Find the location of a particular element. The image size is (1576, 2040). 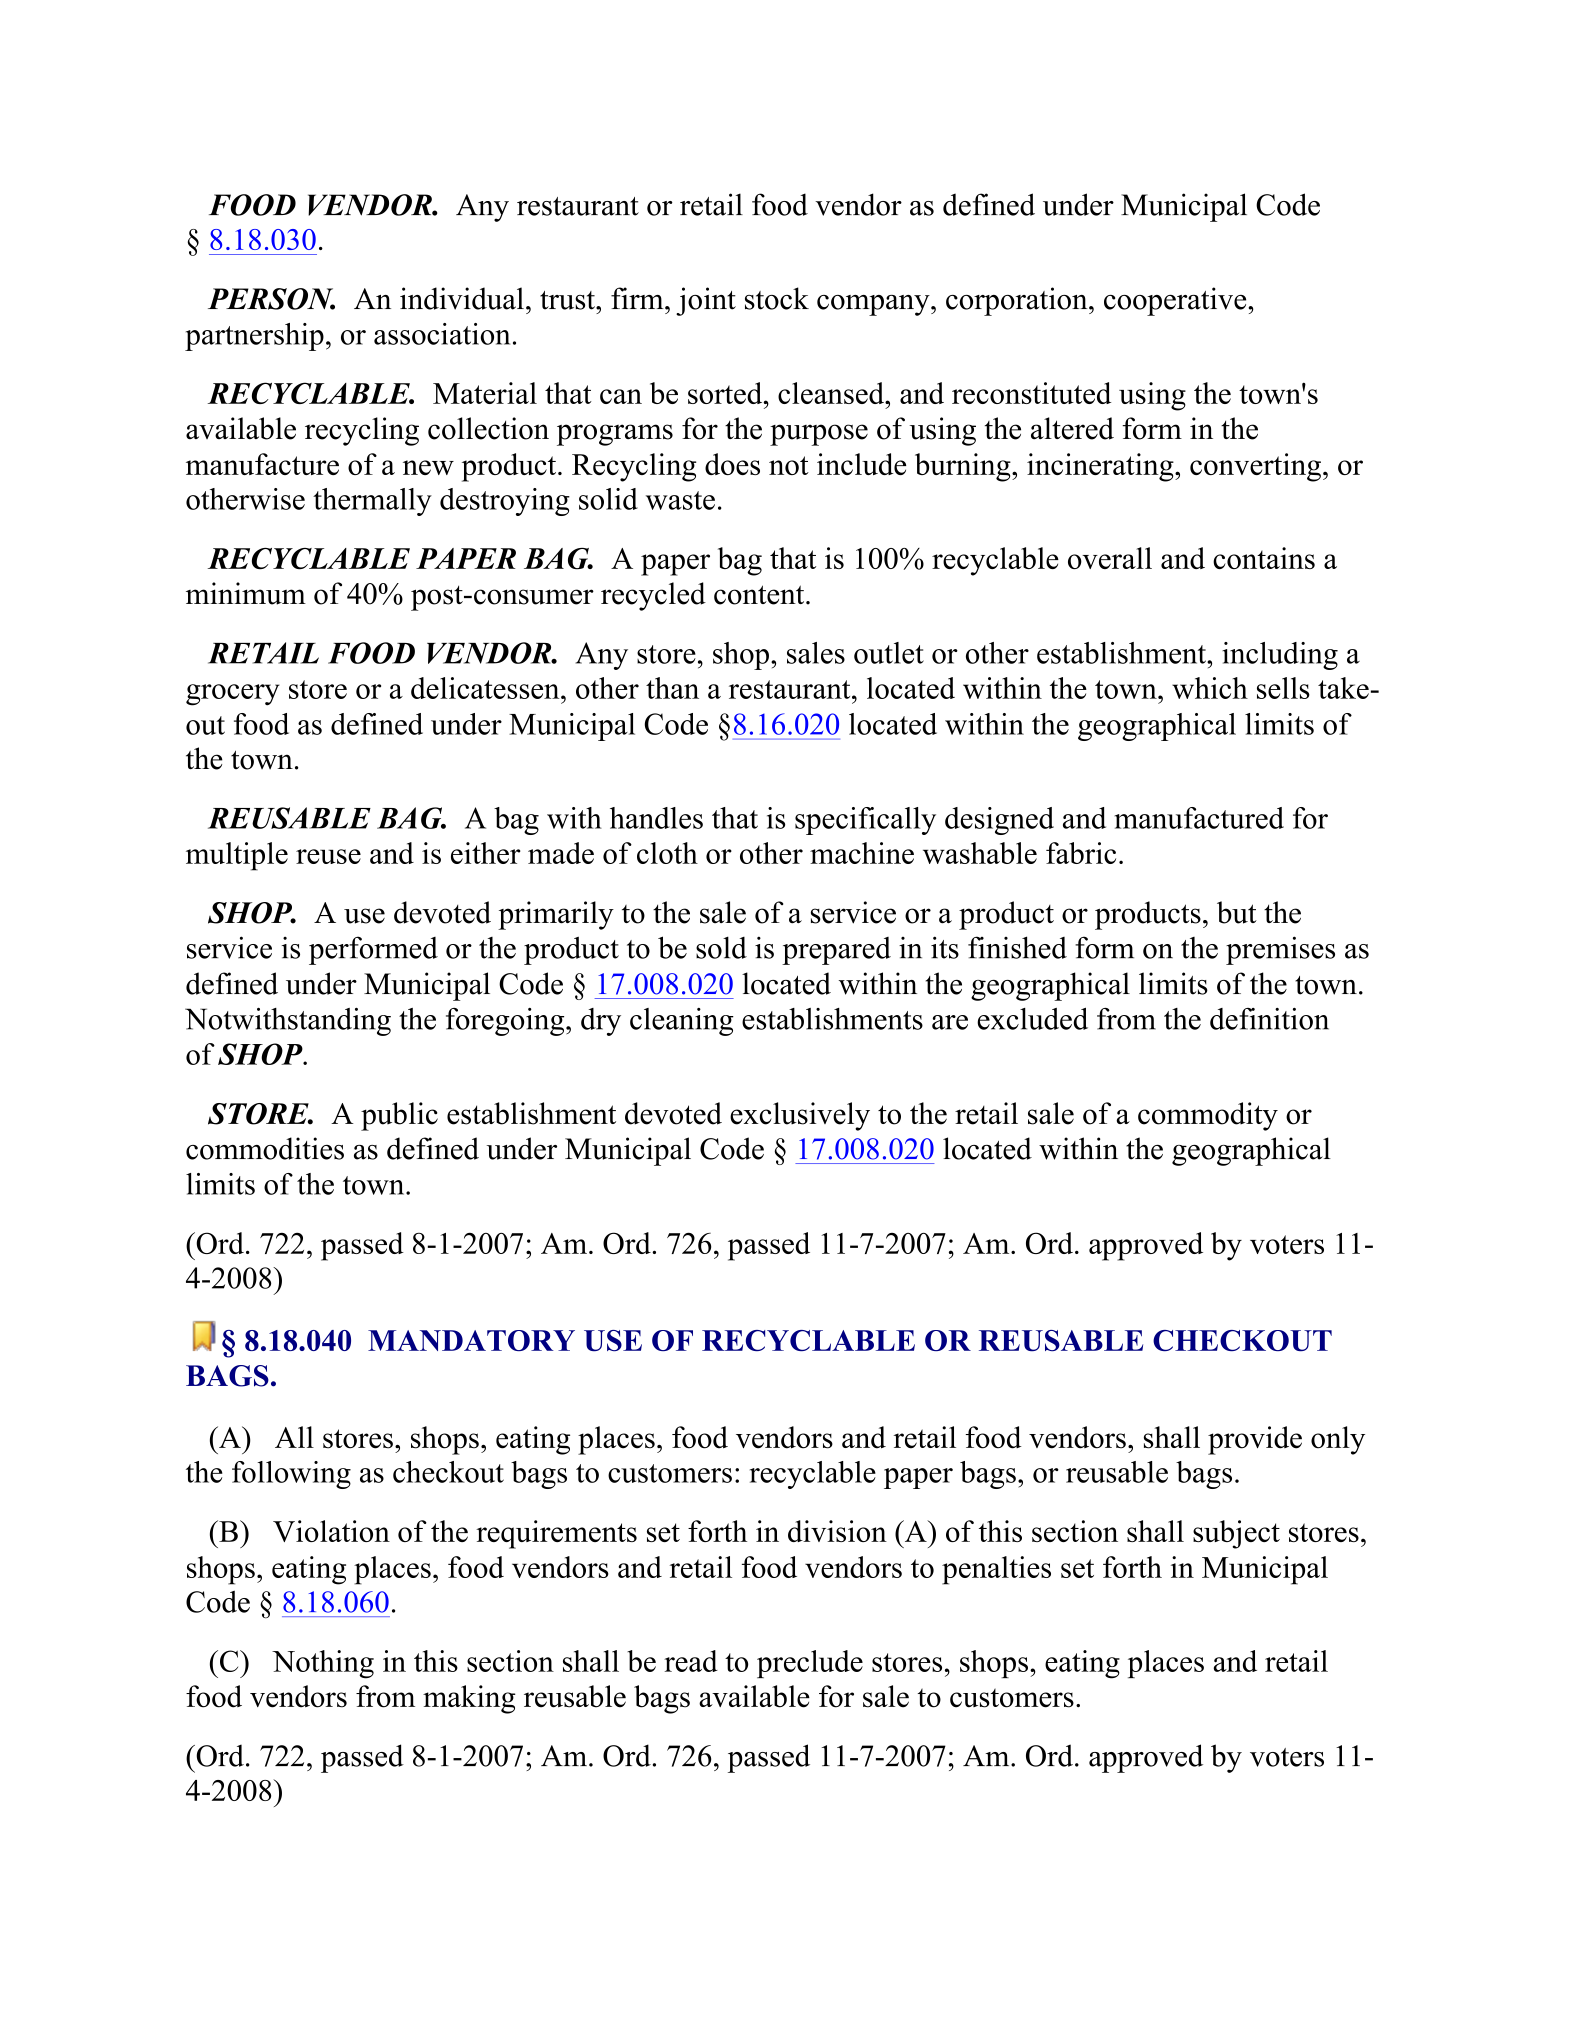

exclusively is located at coordinates (800, 1116).
